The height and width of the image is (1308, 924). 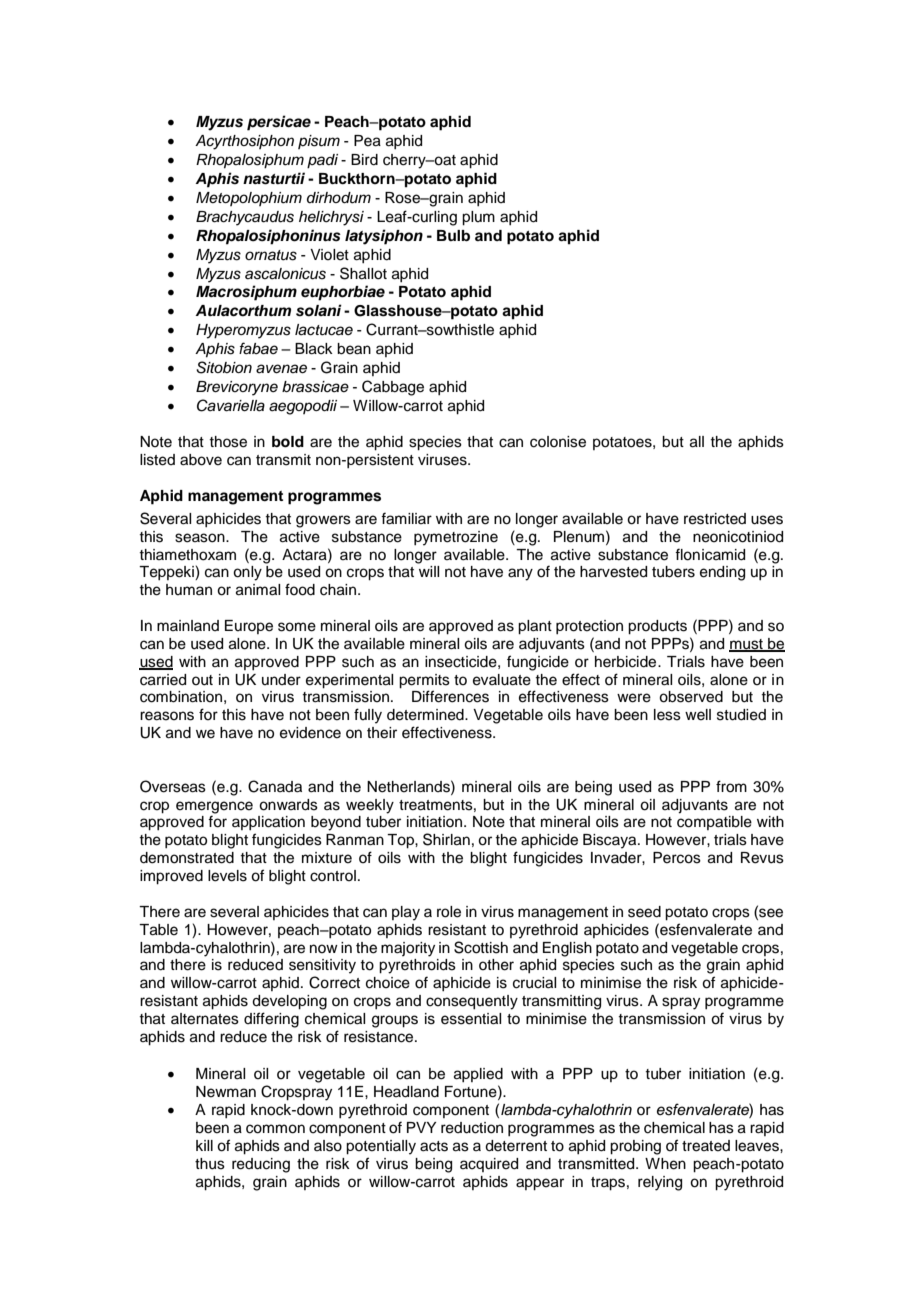 I want to click on restricted, so click(x=715, y=519).
